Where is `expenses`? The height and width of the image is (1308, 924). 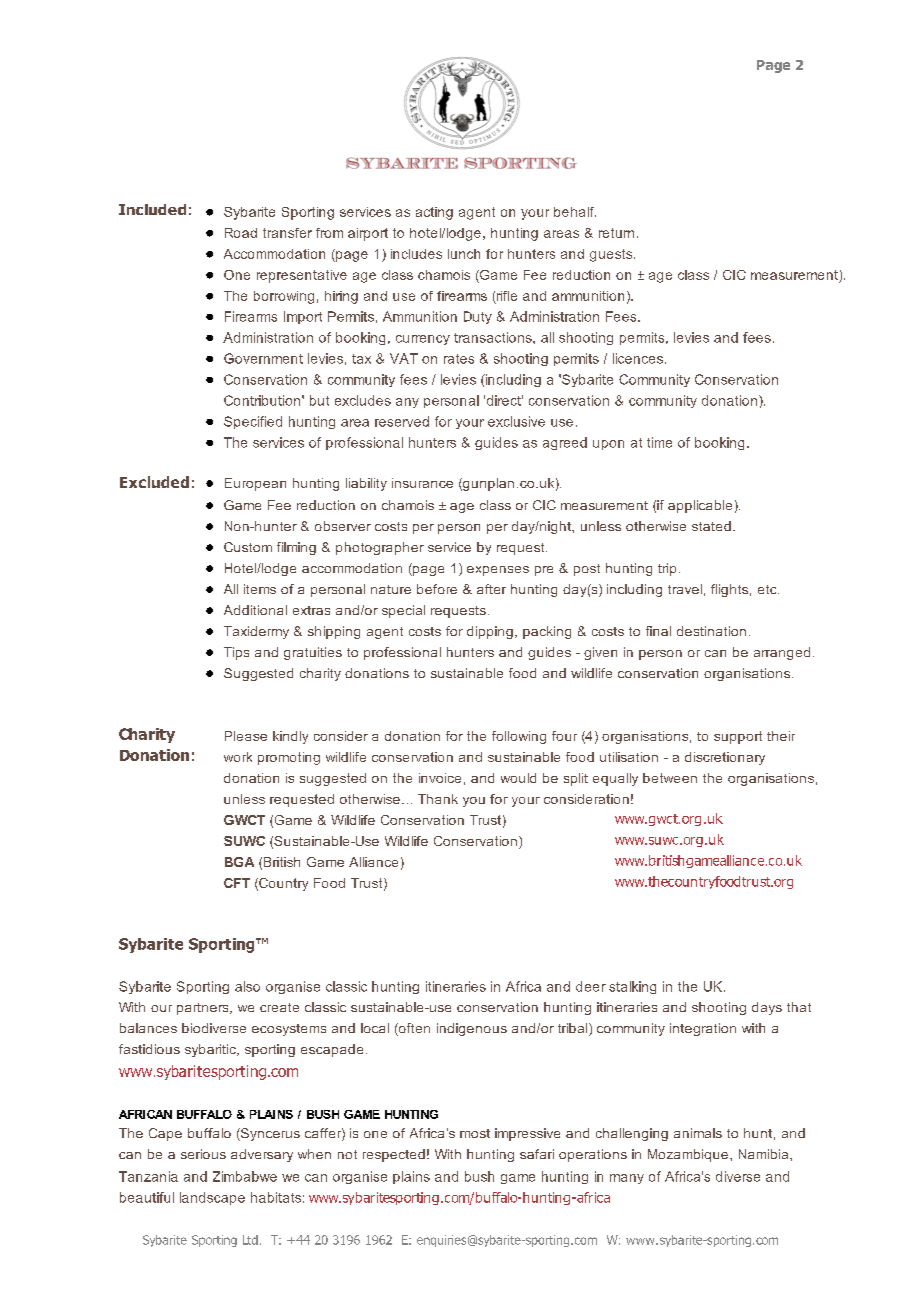 expenses is located at coordinates (498, 571).
